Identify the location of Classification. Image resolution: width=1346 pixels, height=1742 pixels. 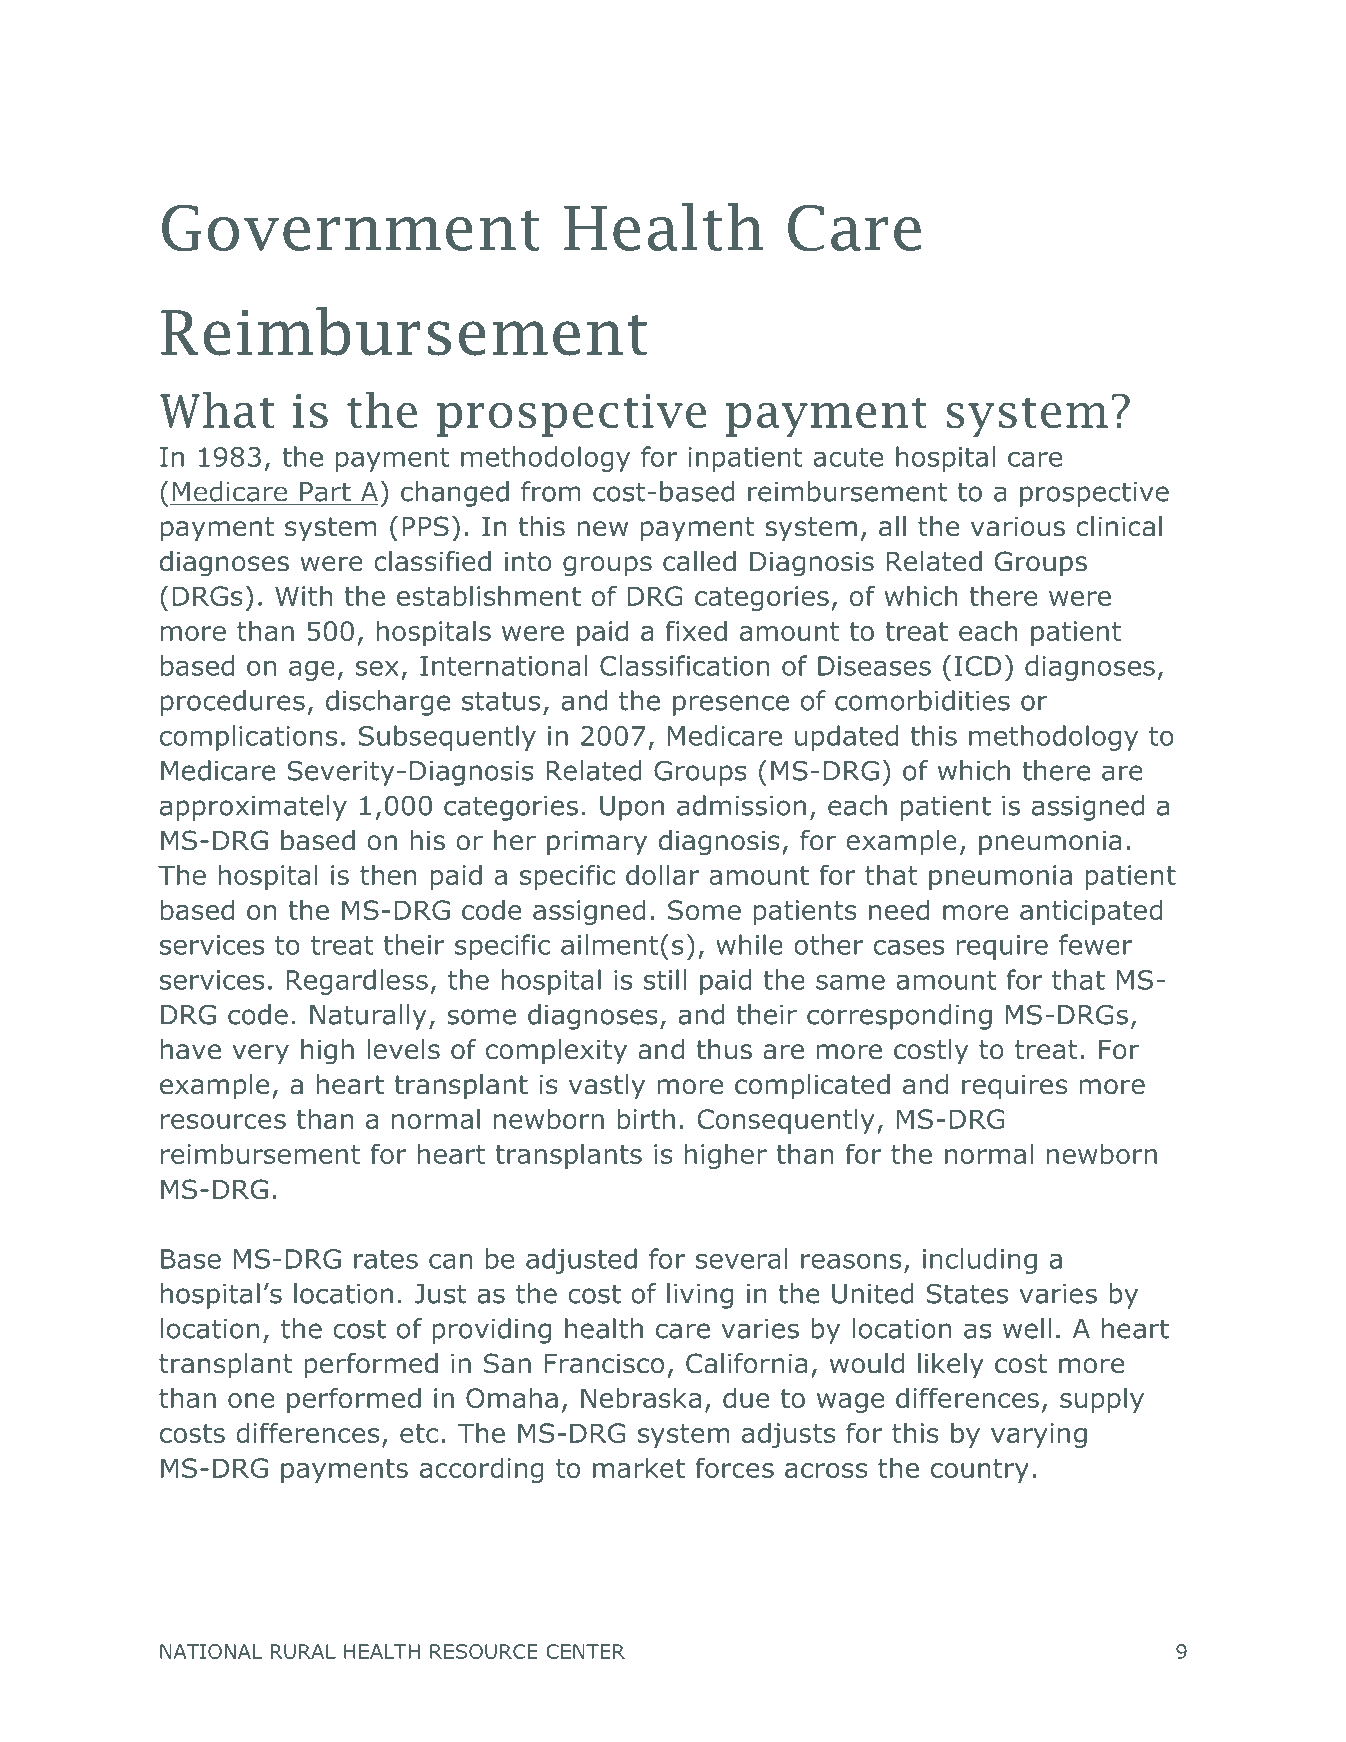
(684, 665).
